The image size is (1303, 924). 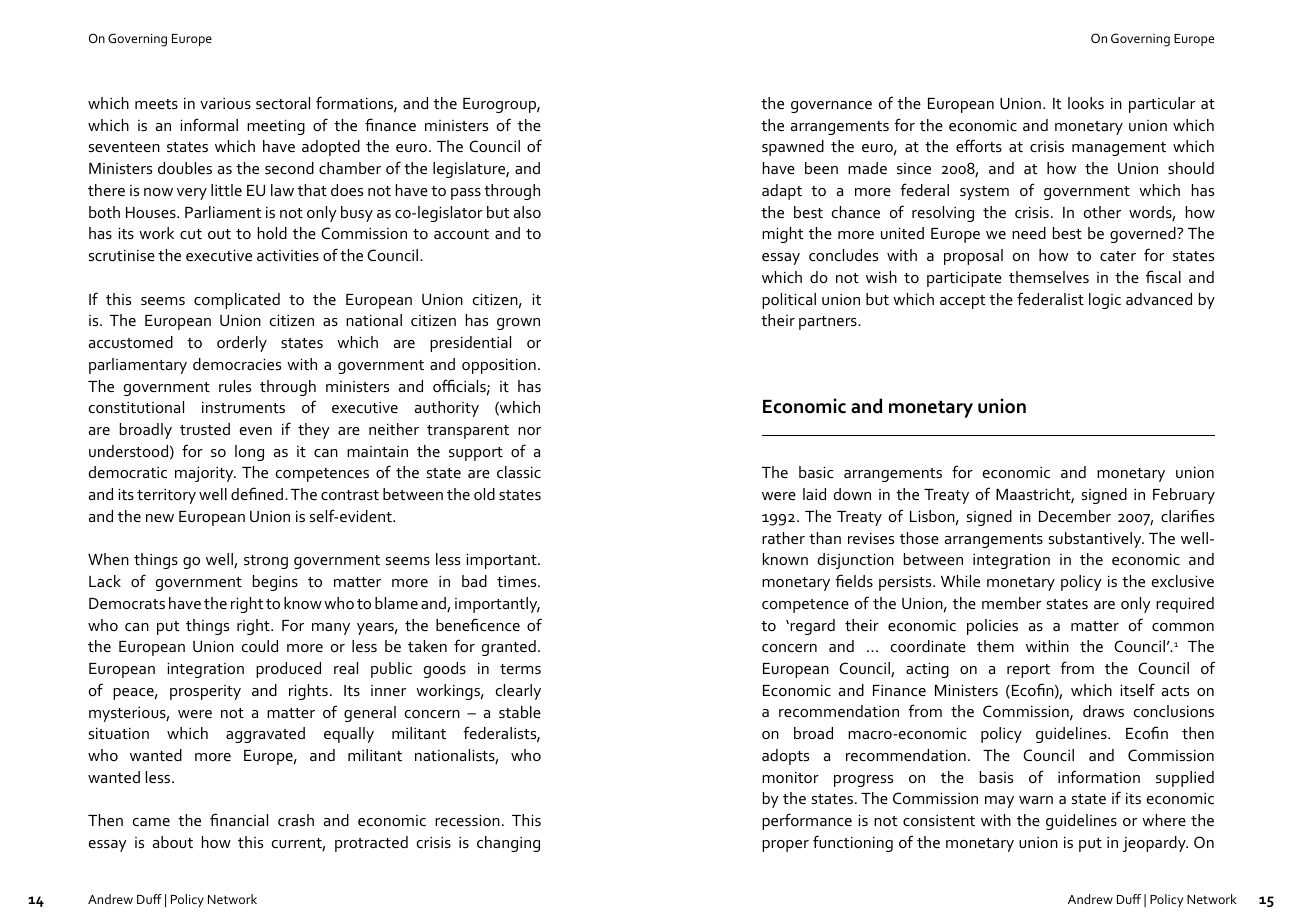 I want to click on could, so click(x=260, y=646).
